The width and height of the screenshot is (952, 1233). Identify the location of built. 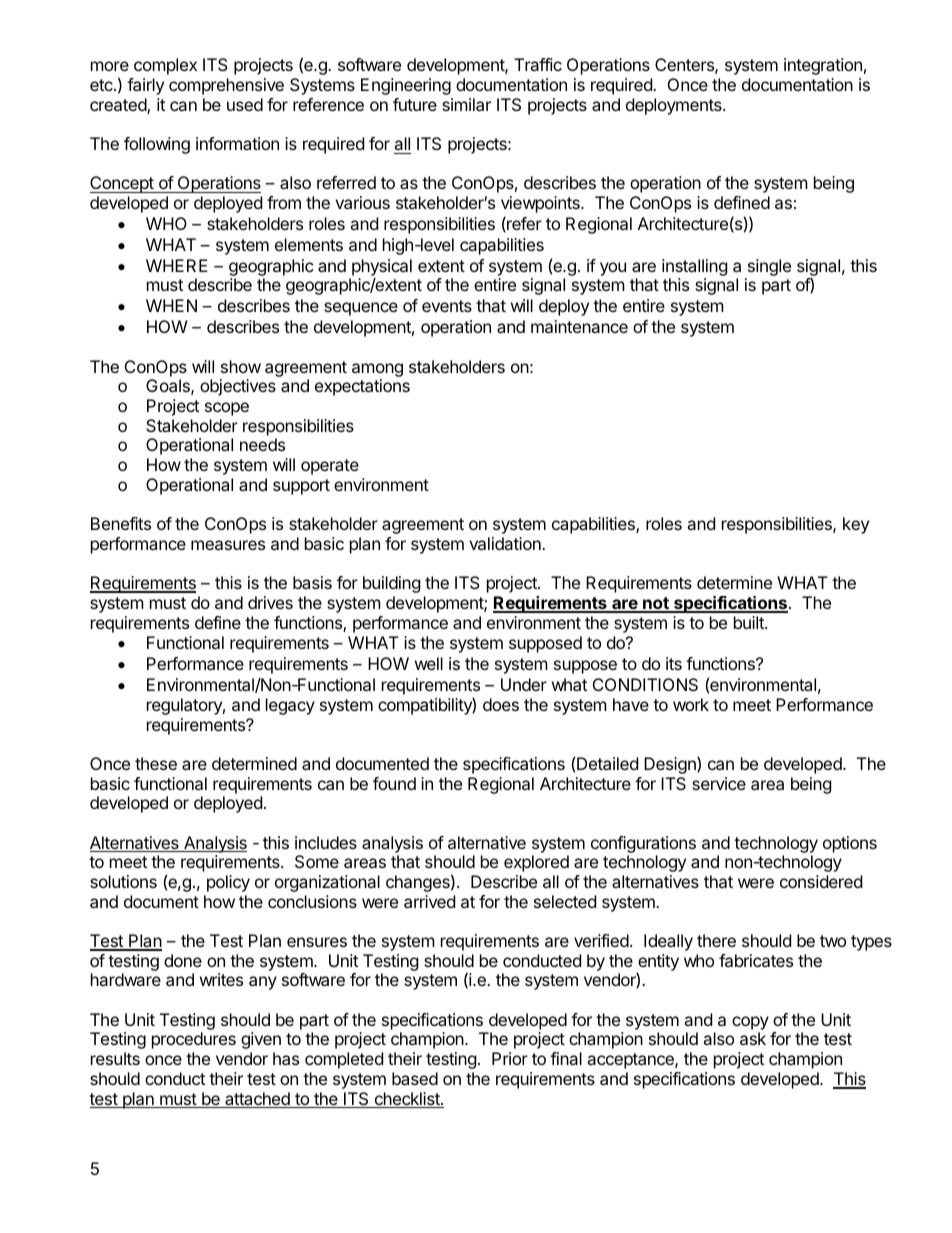
(750, 622).
